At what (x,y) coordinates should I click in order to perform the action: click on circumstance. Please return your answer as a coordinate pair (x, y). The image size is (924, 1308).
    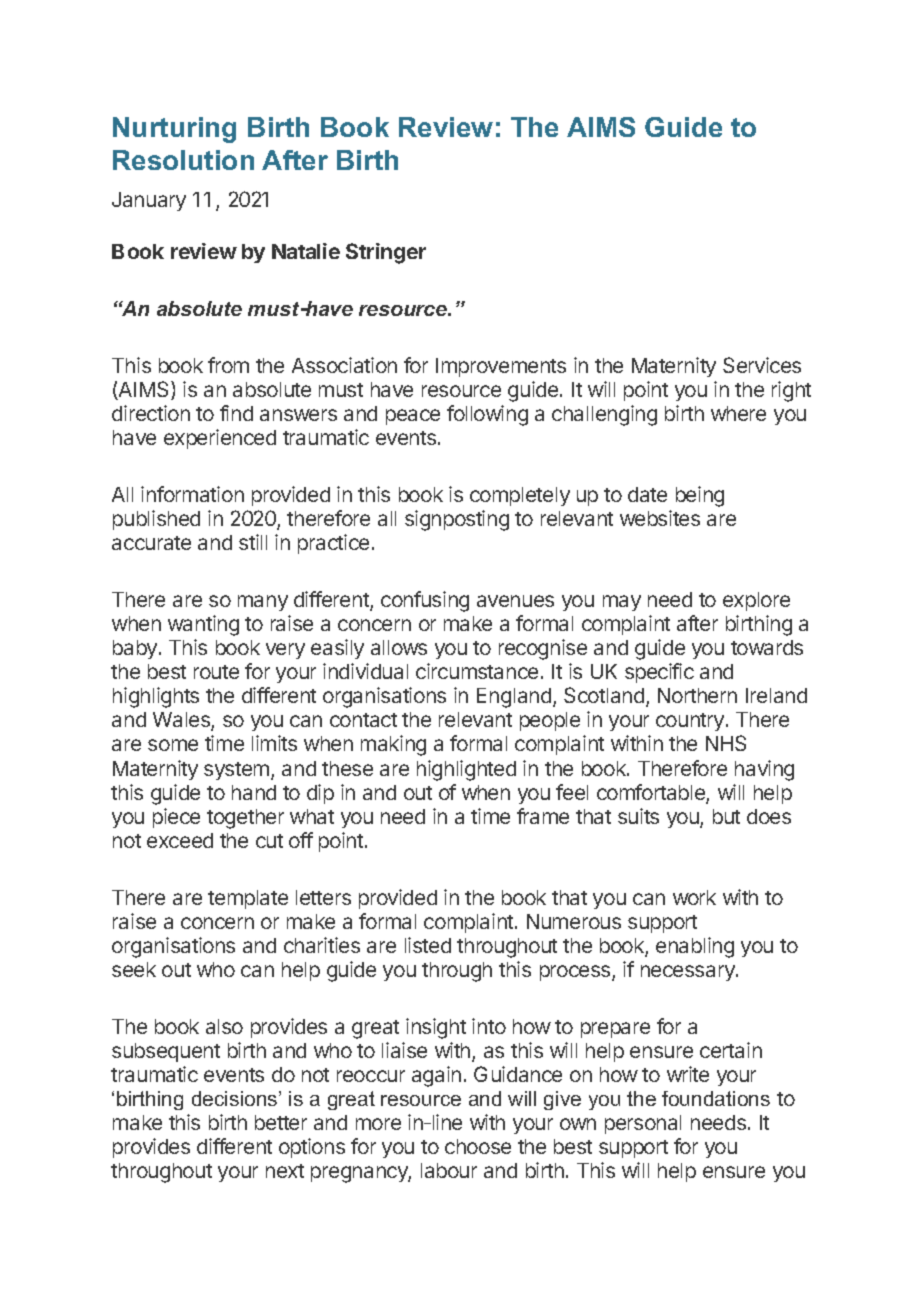
    Looking at the image, I should click on (477, 671).
